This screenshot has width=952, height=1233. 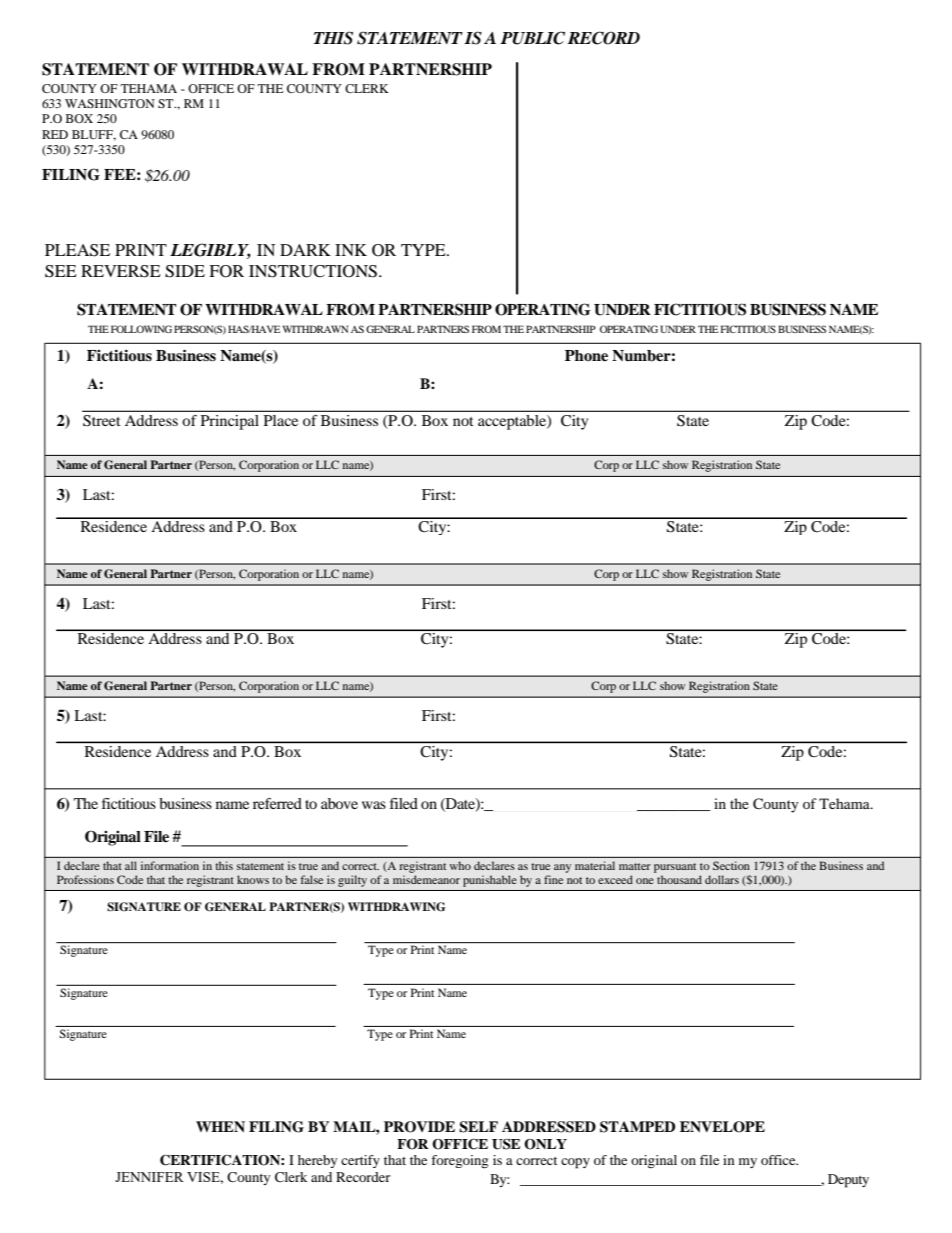 I want to click on Phone, so click(x=586, y=356).
